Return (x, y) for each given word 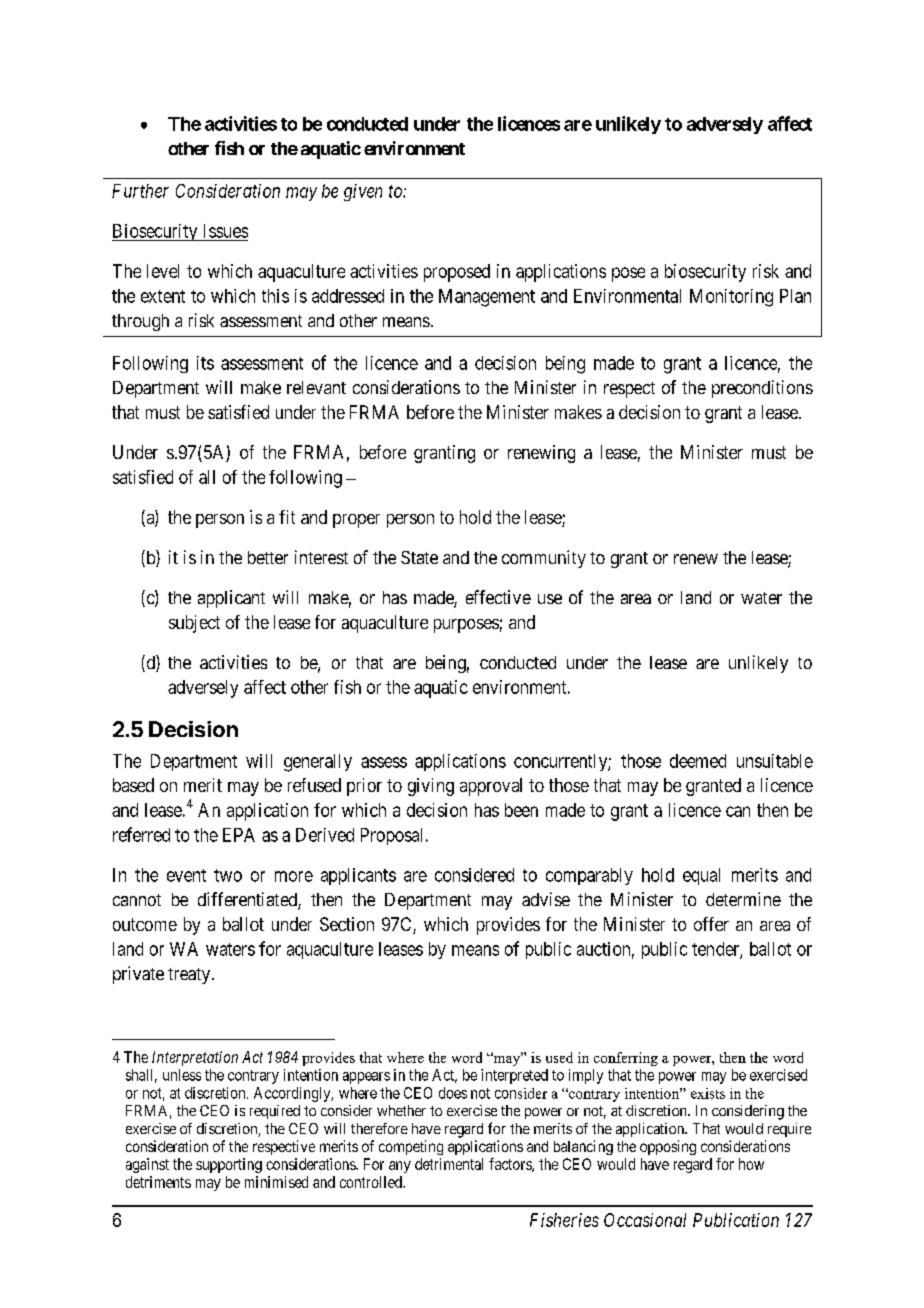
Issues (226, 231)
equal (701, 876)
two (228, 875)
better (268, 557)
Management (487, 298)
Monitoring (731, 298)
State (419, 557)
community (544, 559)
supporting (229, 1165)
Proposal (391, 836)
